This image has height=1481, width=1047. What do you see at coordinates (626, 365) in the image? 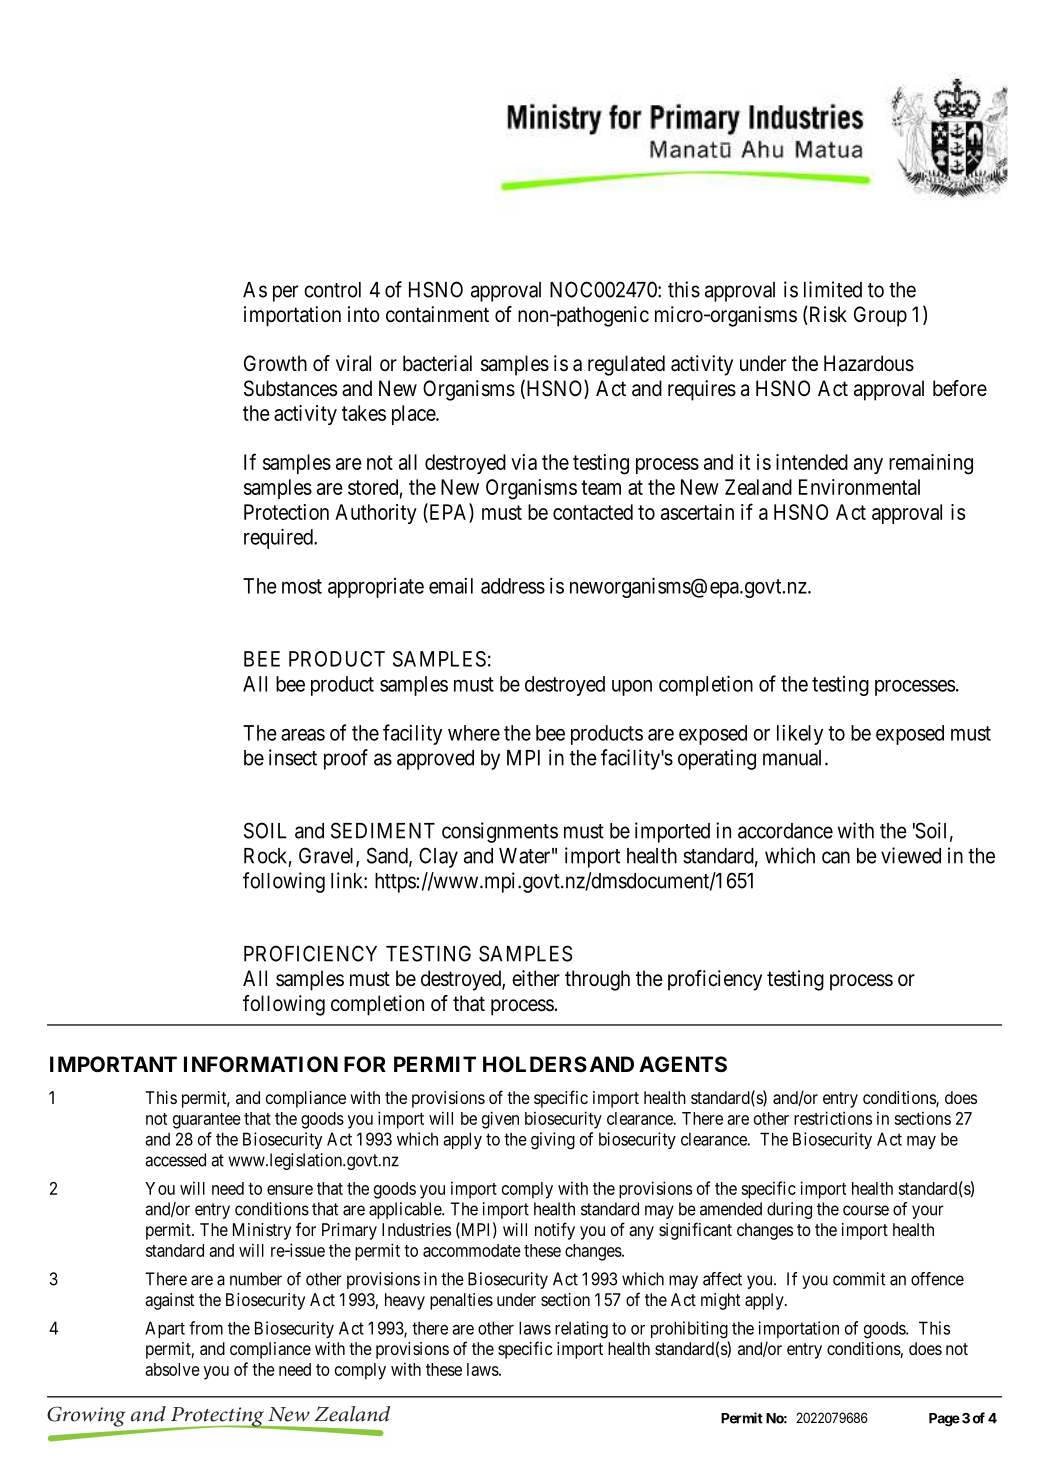
I see `regulated` at bounding box center [626, 365].
